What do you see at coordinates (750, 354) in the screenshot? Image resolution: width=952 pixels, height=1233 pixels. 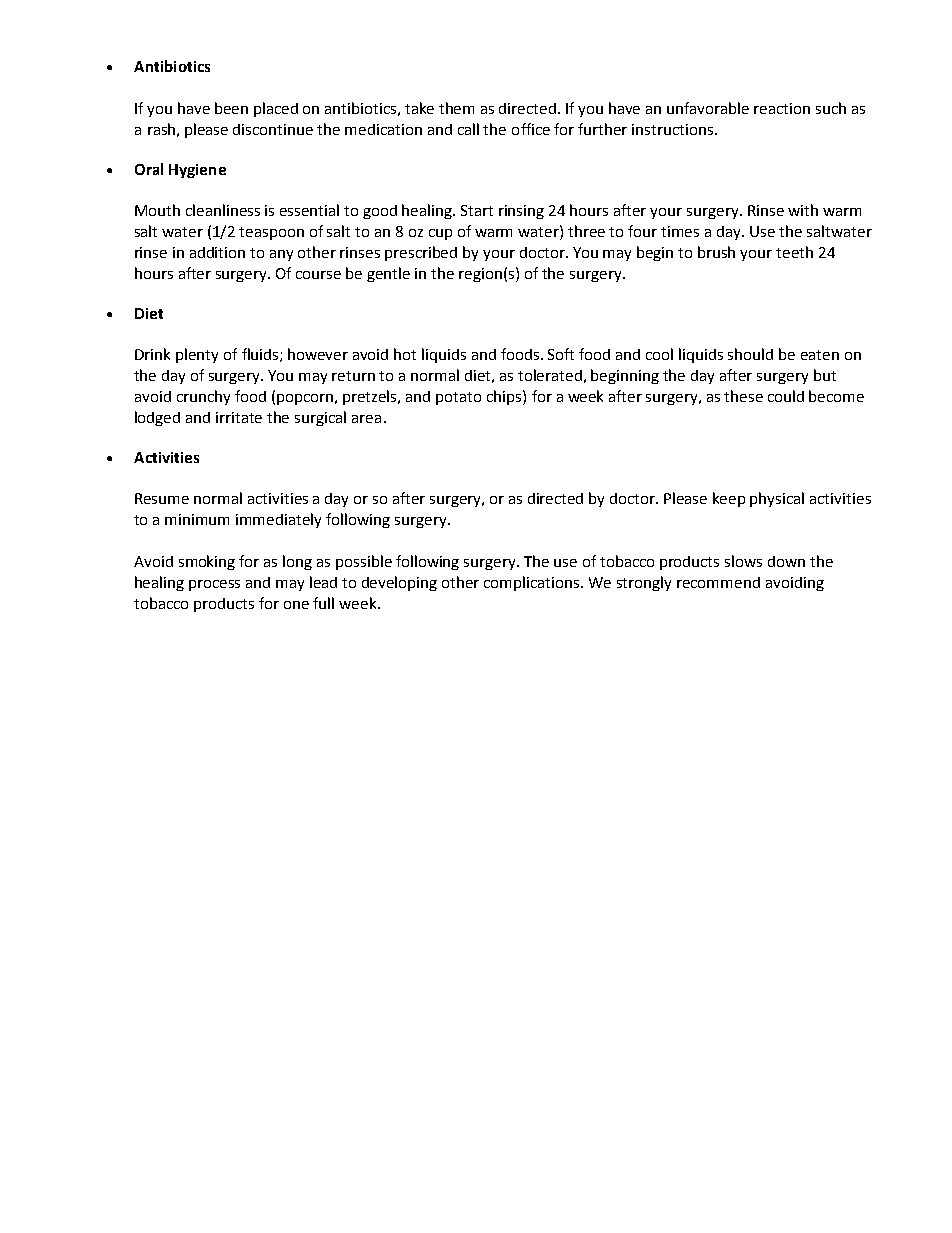 I see `should` at bounding box center [750, 354].
